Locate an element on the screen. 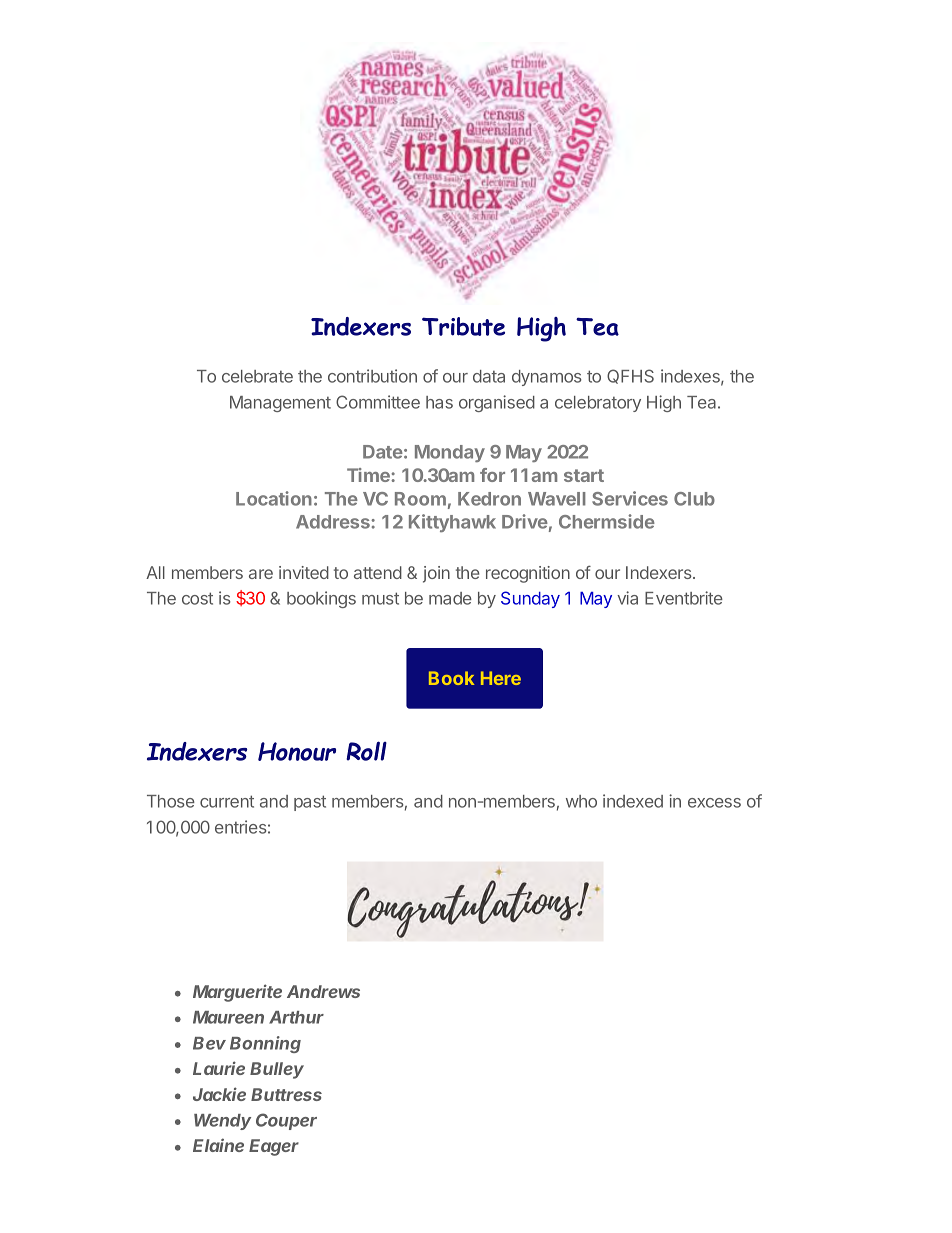 The width and height of the screenshot is (952, 1233). Elaine is located at coordinates (218, 1145).
